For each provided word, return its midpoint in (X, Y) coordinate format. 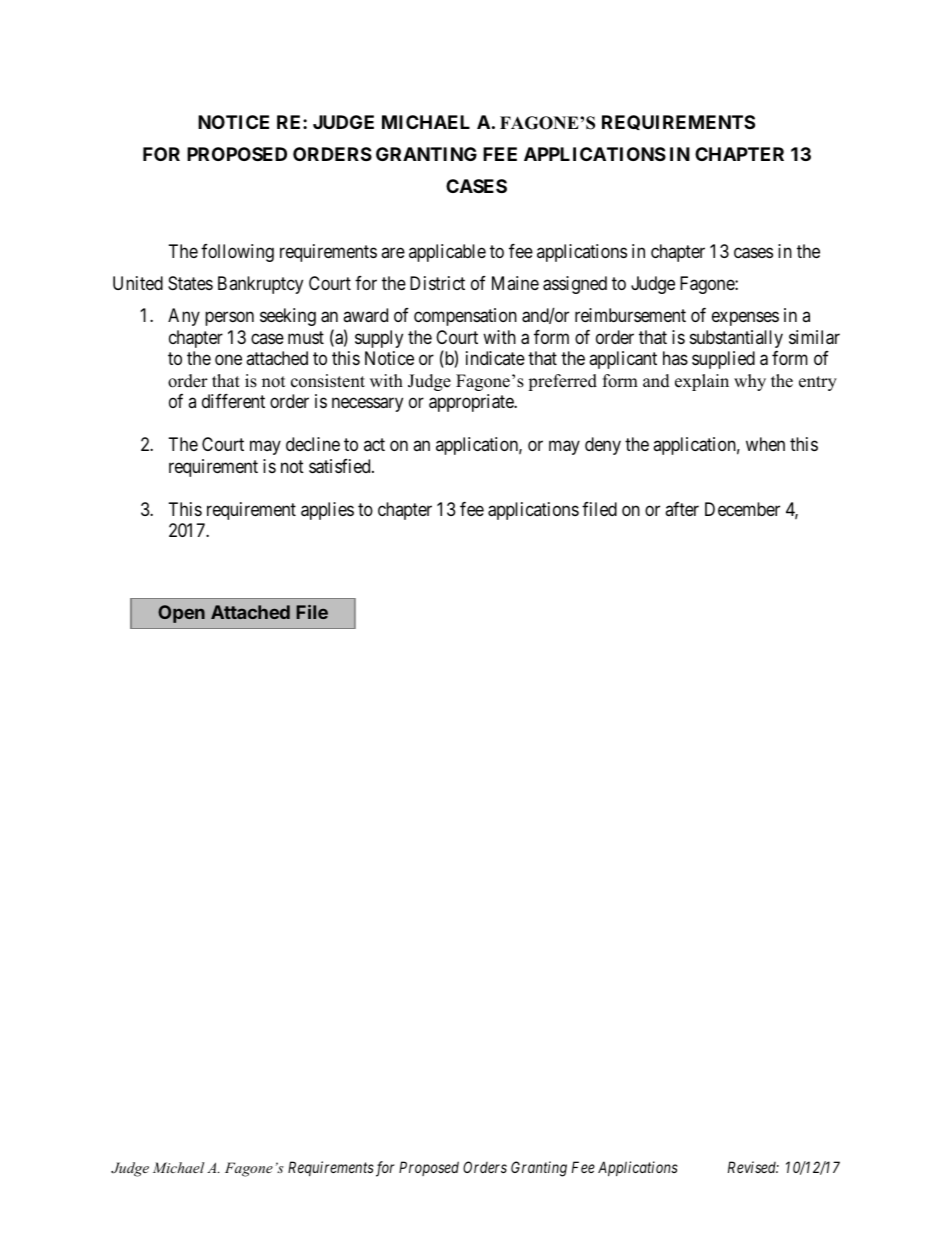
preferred (562, 382)
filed (599, 509)
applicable (447, 253)
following (237, 253)
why (750, 382)
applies (327, 511)
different (233, 401)
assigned (575, 285)
